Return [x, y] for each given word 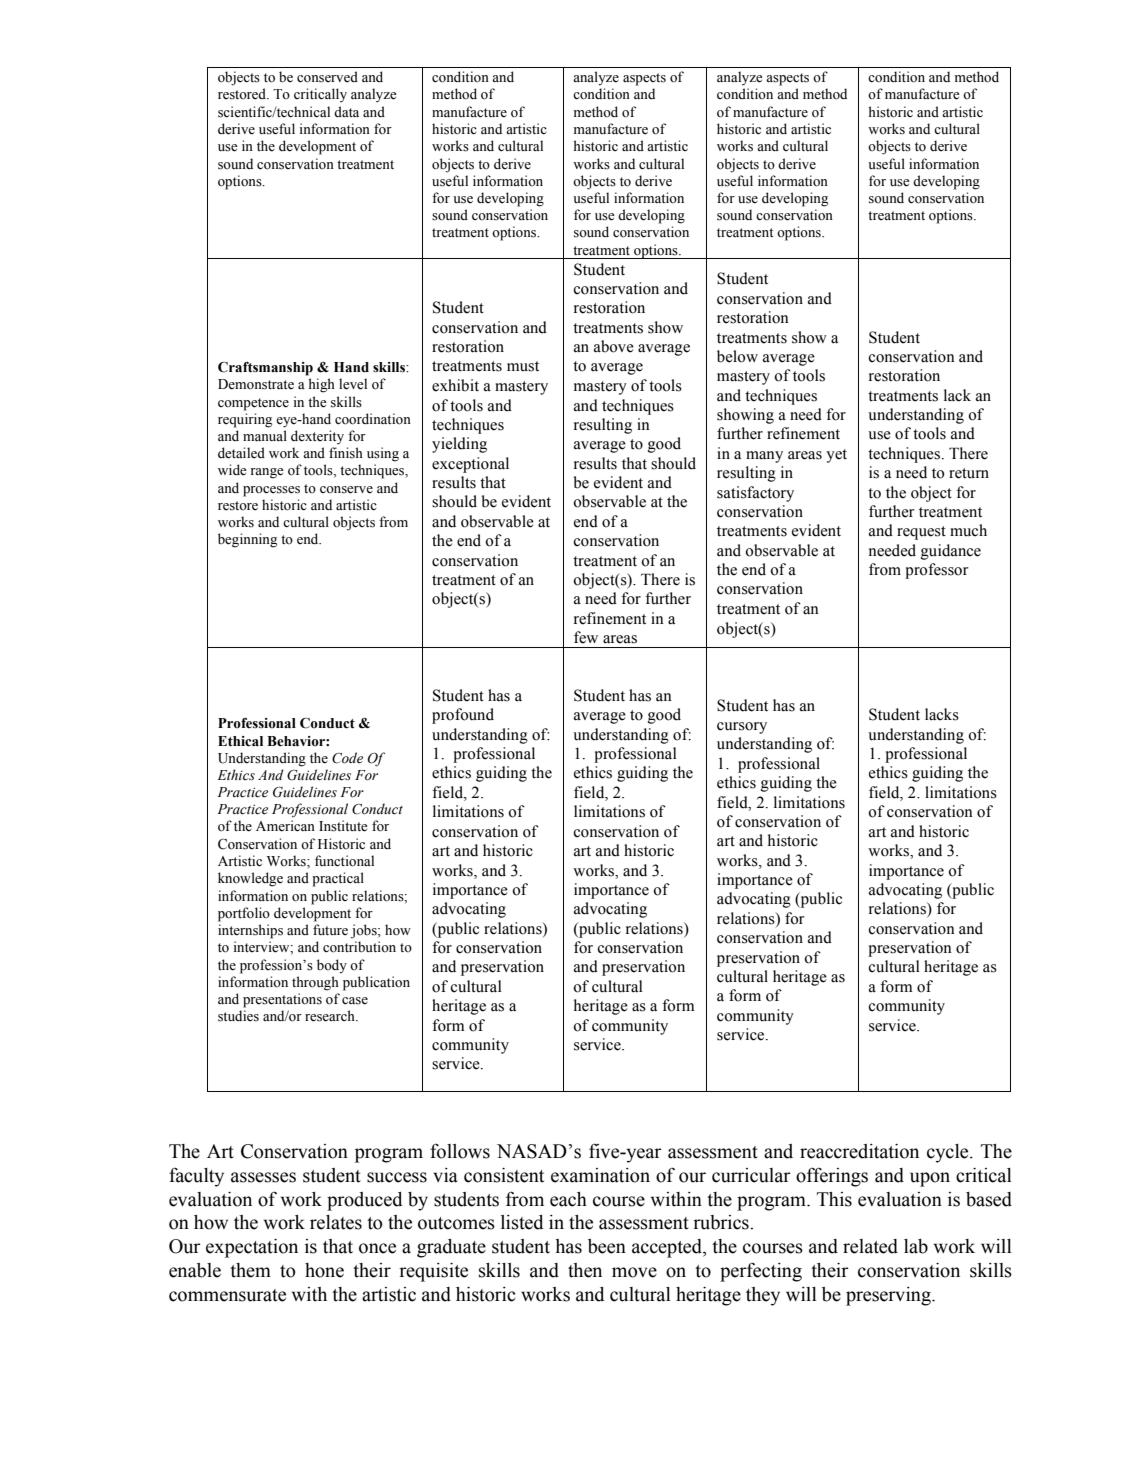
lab [916, 1246]
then [585, 1270]
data [346, 111]
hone [324, 1270]
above [614, 346]
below [737, 356]
